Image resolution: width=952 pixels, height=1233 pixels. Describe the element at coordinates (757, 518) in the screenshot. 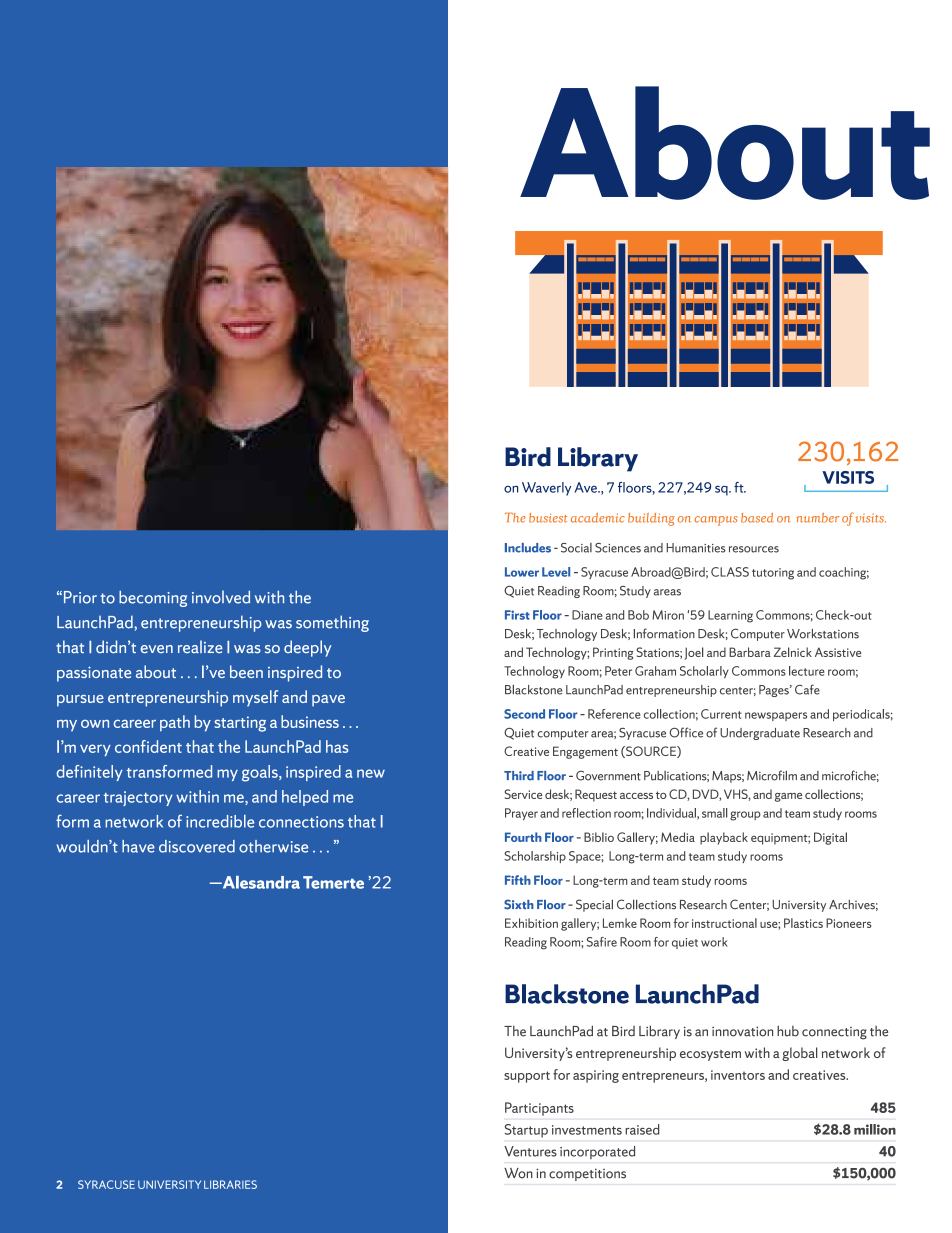

I see `based` at that location.
